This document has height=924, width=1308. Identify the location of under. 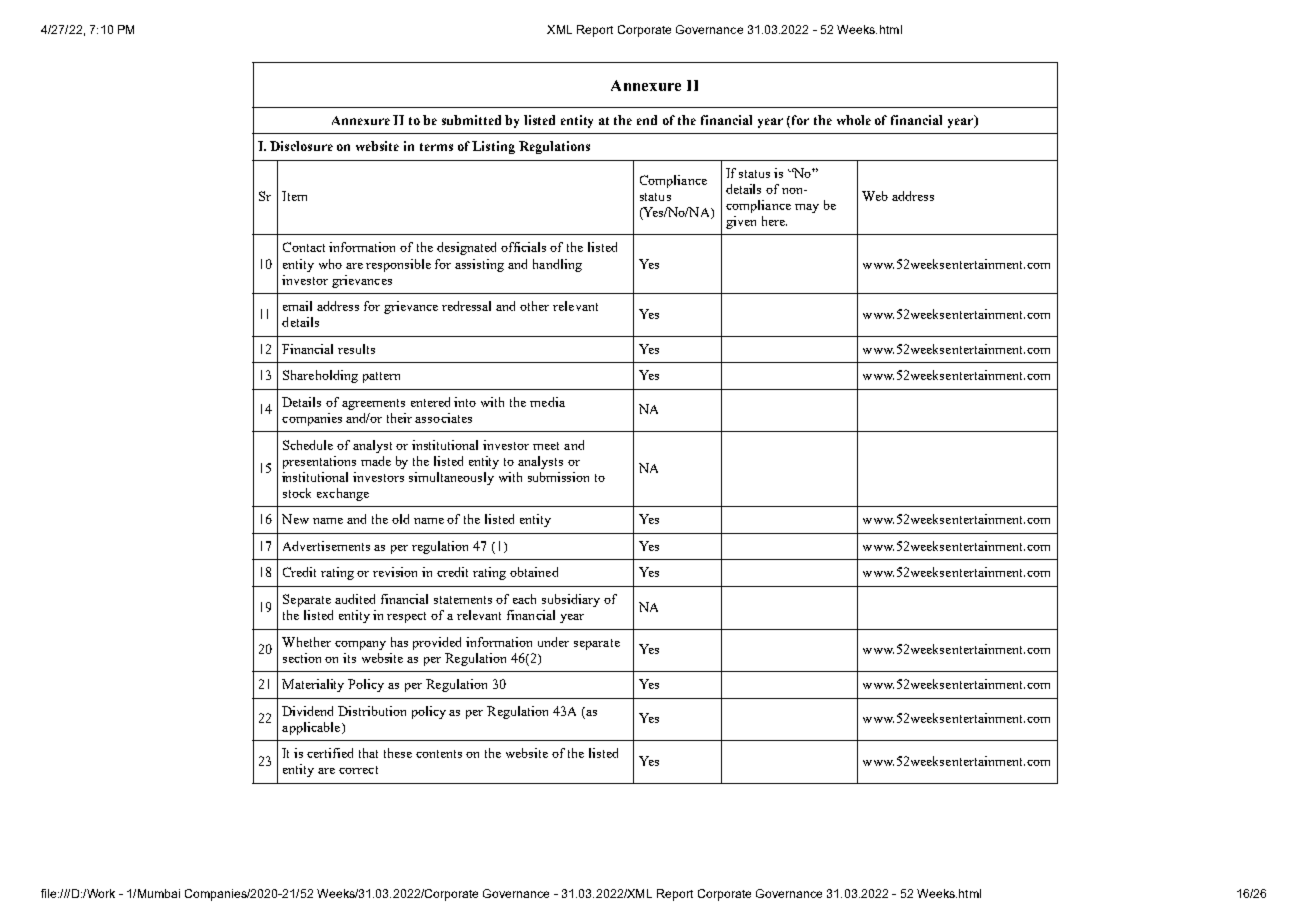
(553, 642).
